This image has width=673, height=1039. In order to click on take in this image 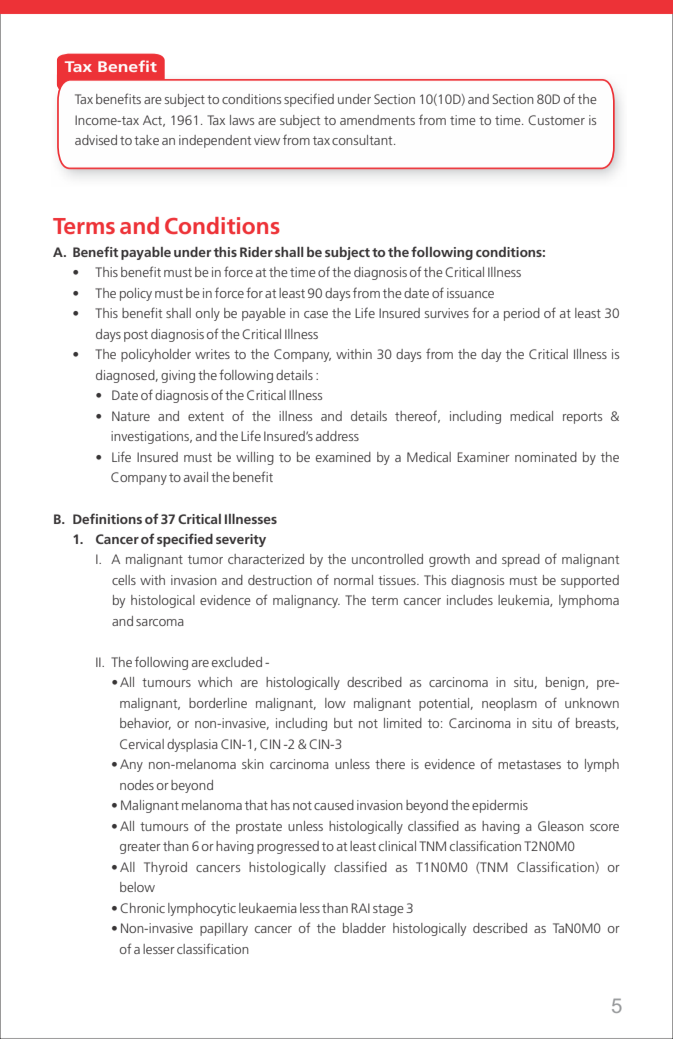, I will do `click(146, 140)`.
